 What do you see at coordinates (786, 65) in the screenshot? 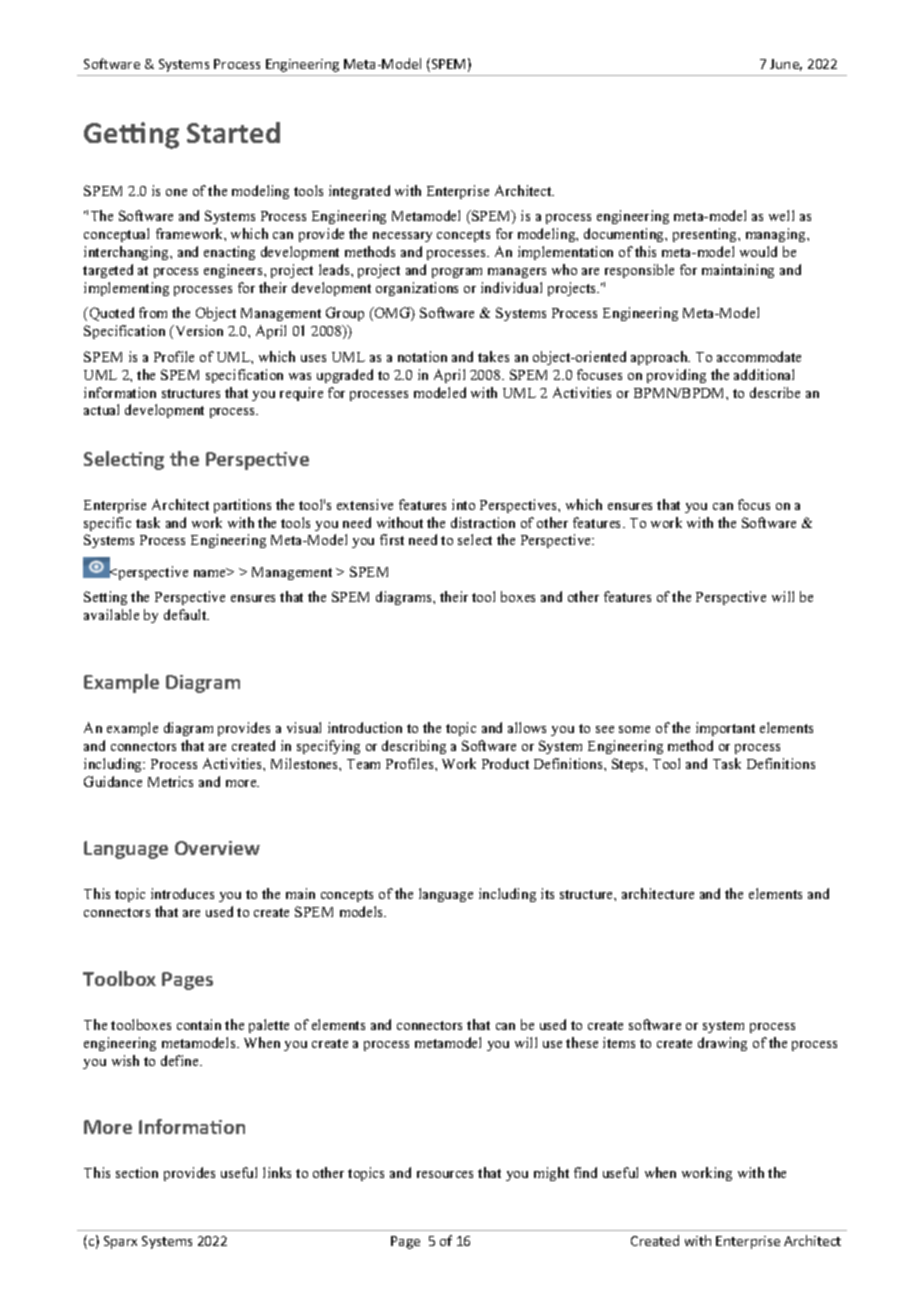
I see `June` at bounding box center [786, 65].
